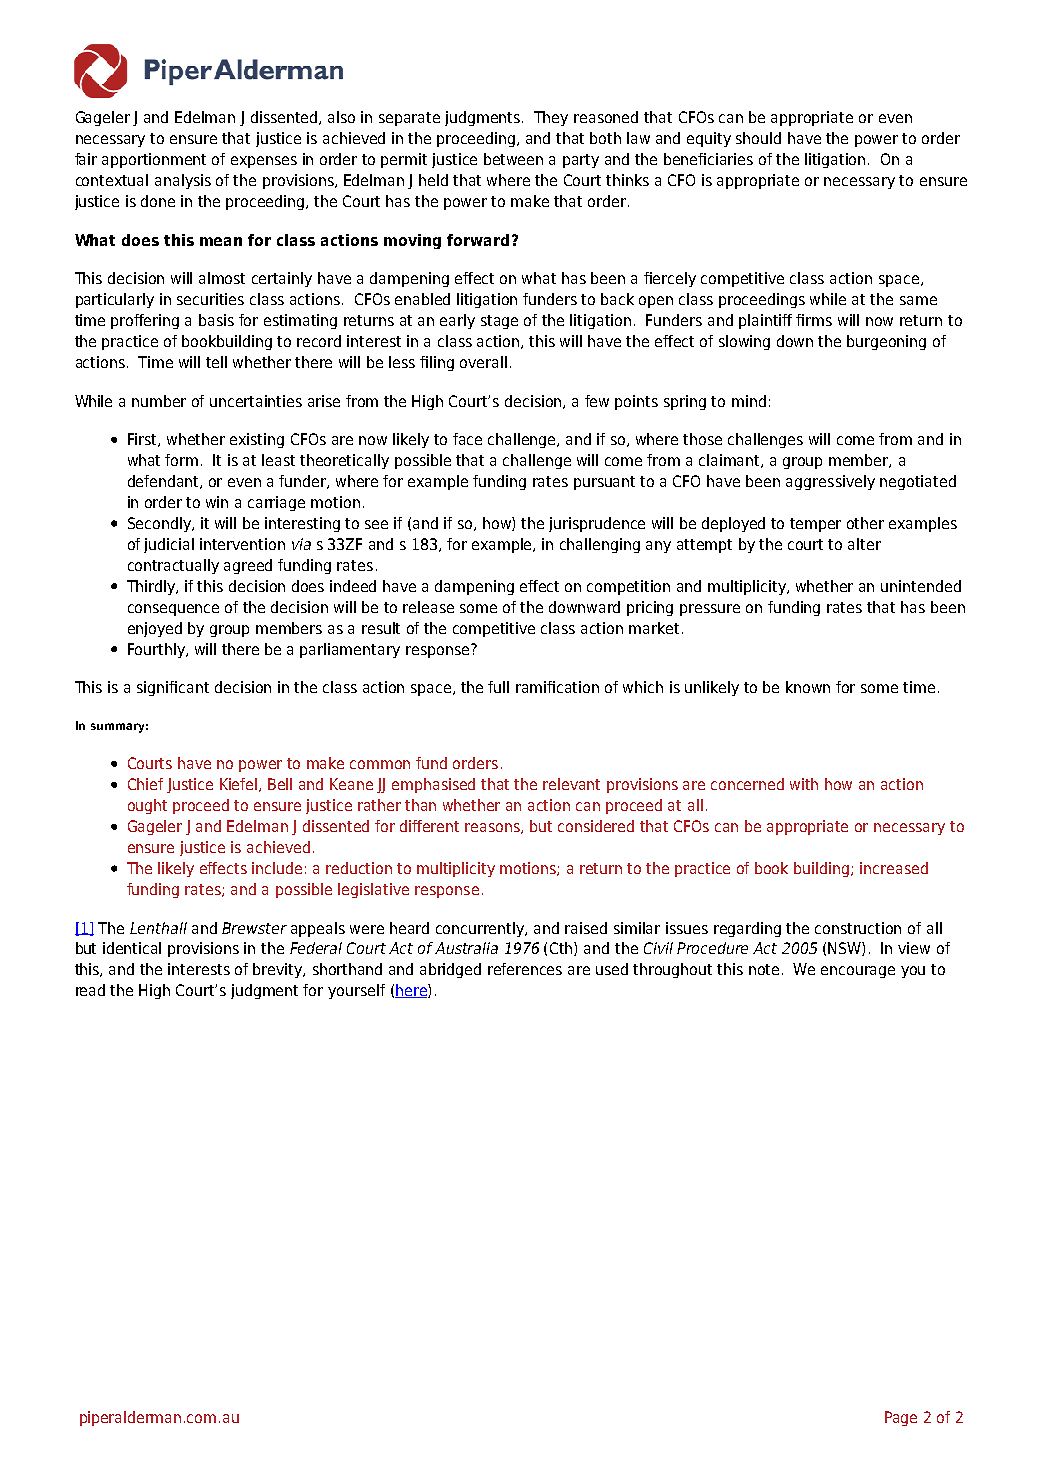  What do you see at coordinates (145, 784) in the screenshot?
I see `Chief` at bounding box center [145, 784].
